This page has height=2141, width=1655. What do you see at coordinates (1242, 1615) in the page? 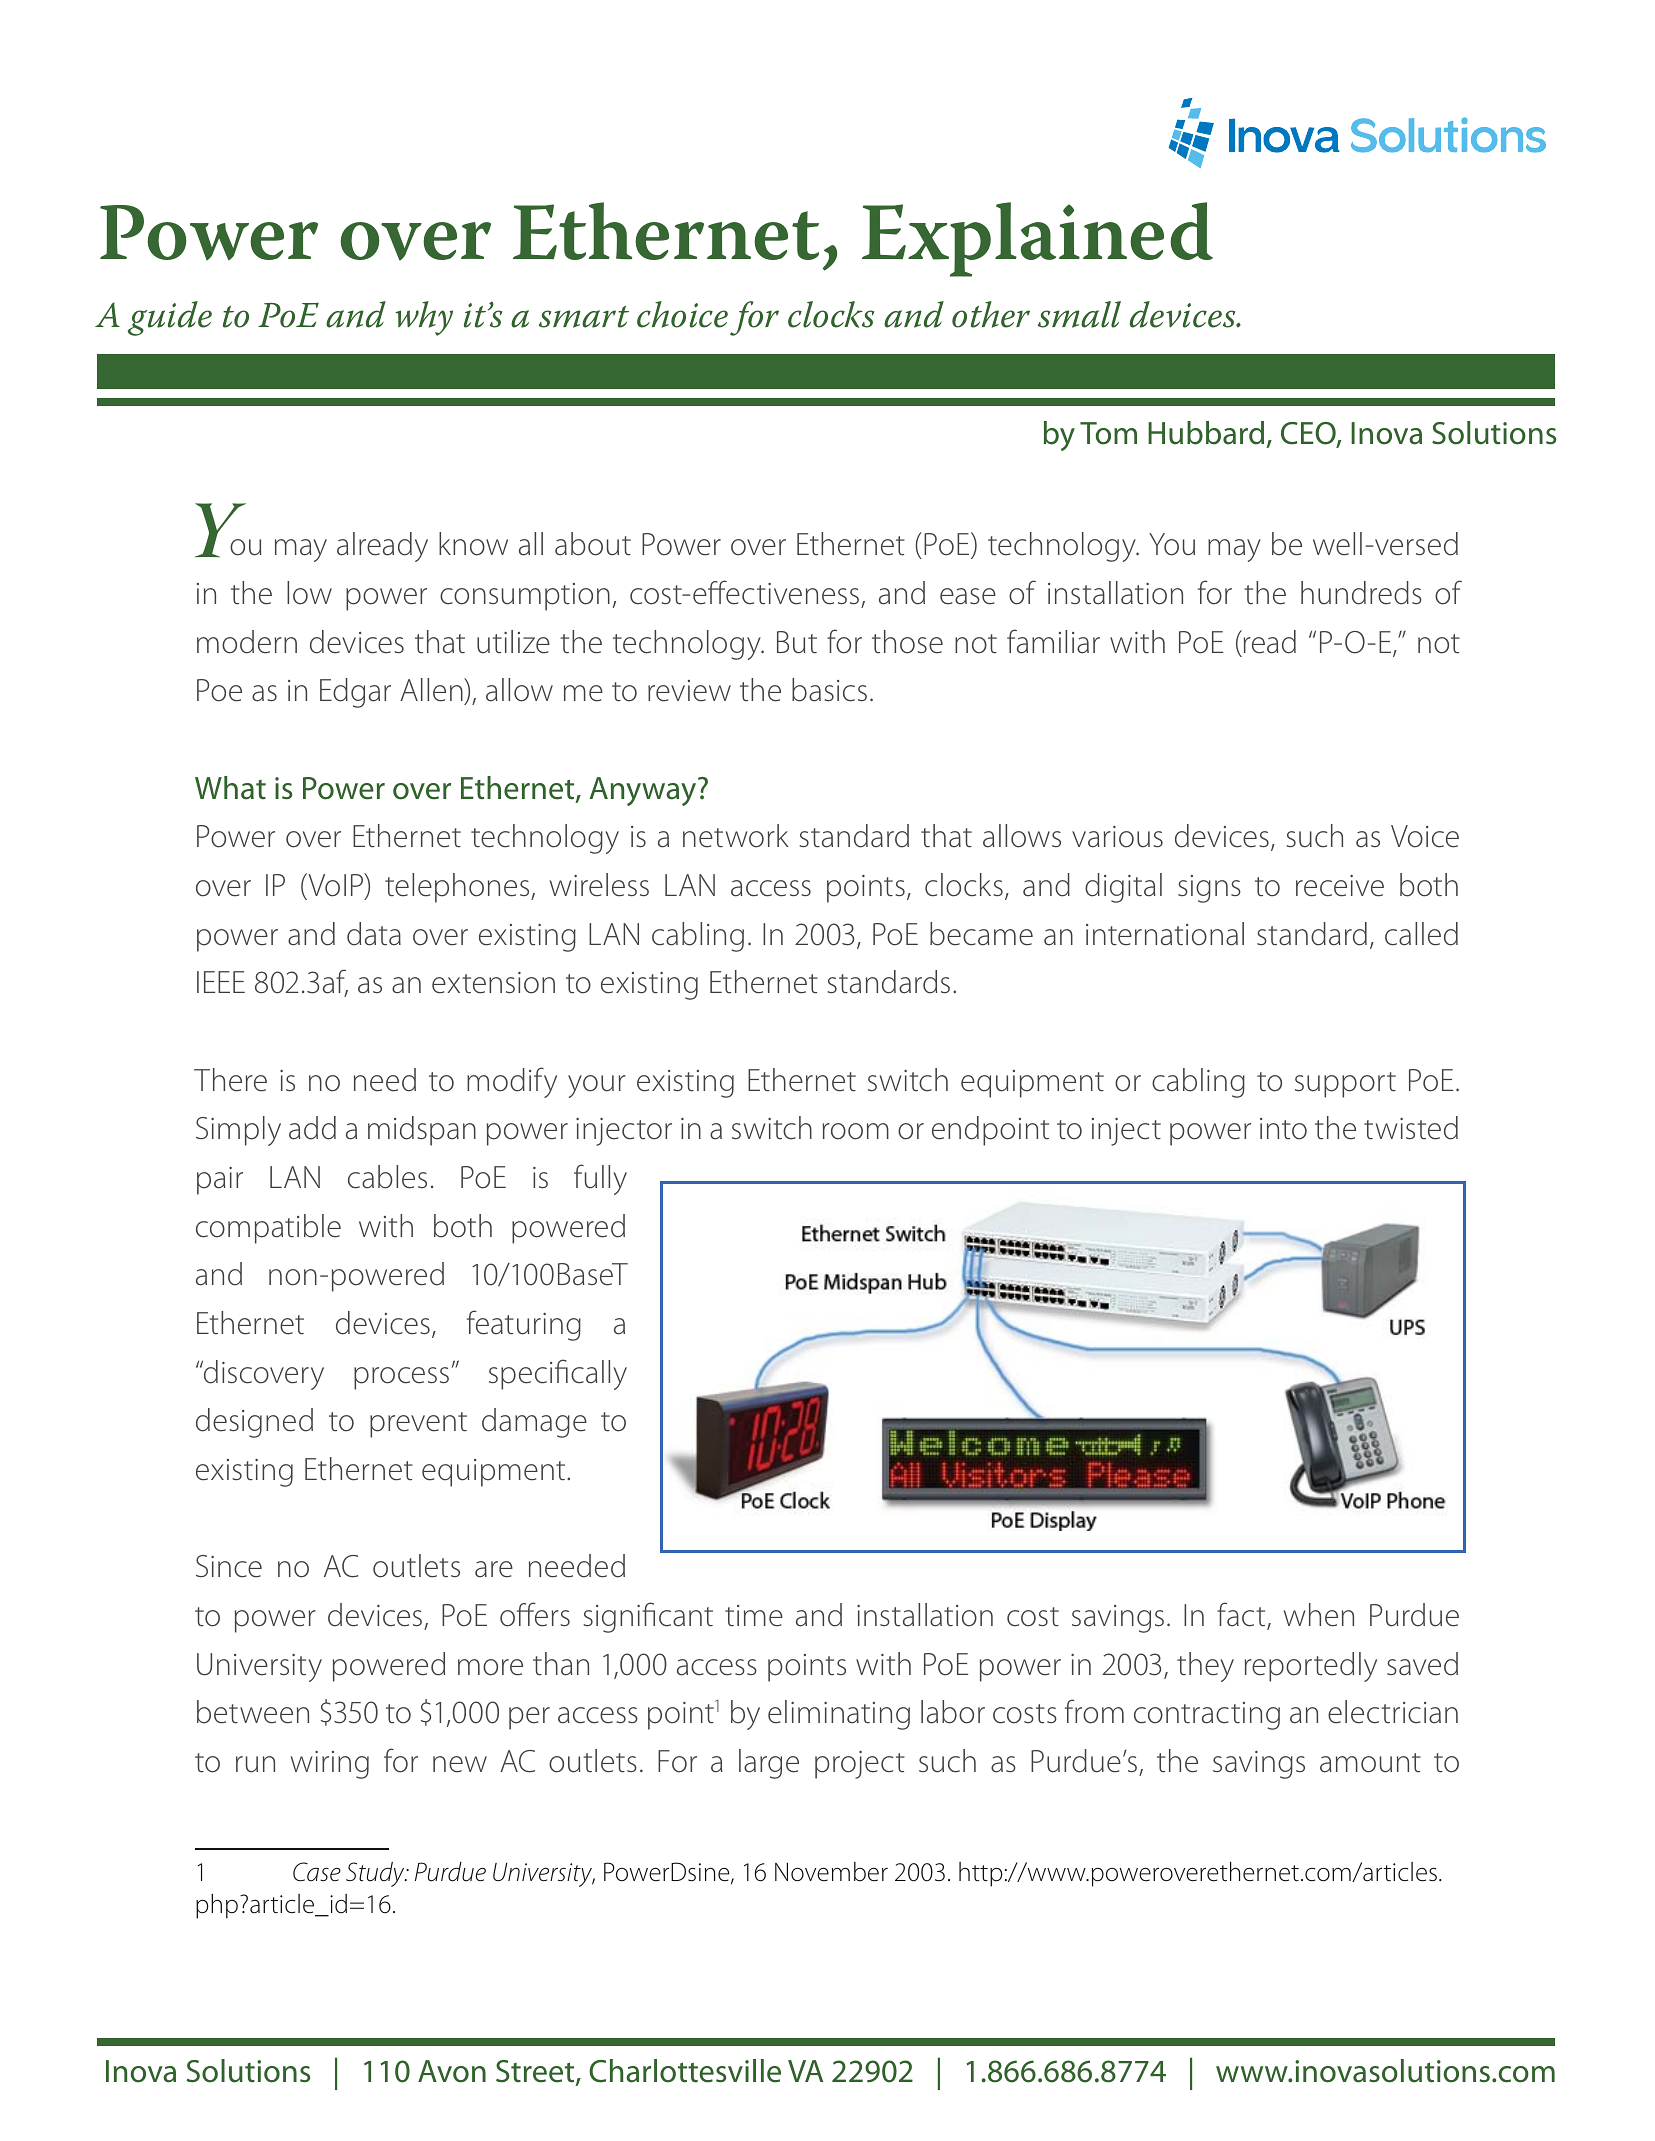
I see `fact` at bounding box center [1242, 1615].
